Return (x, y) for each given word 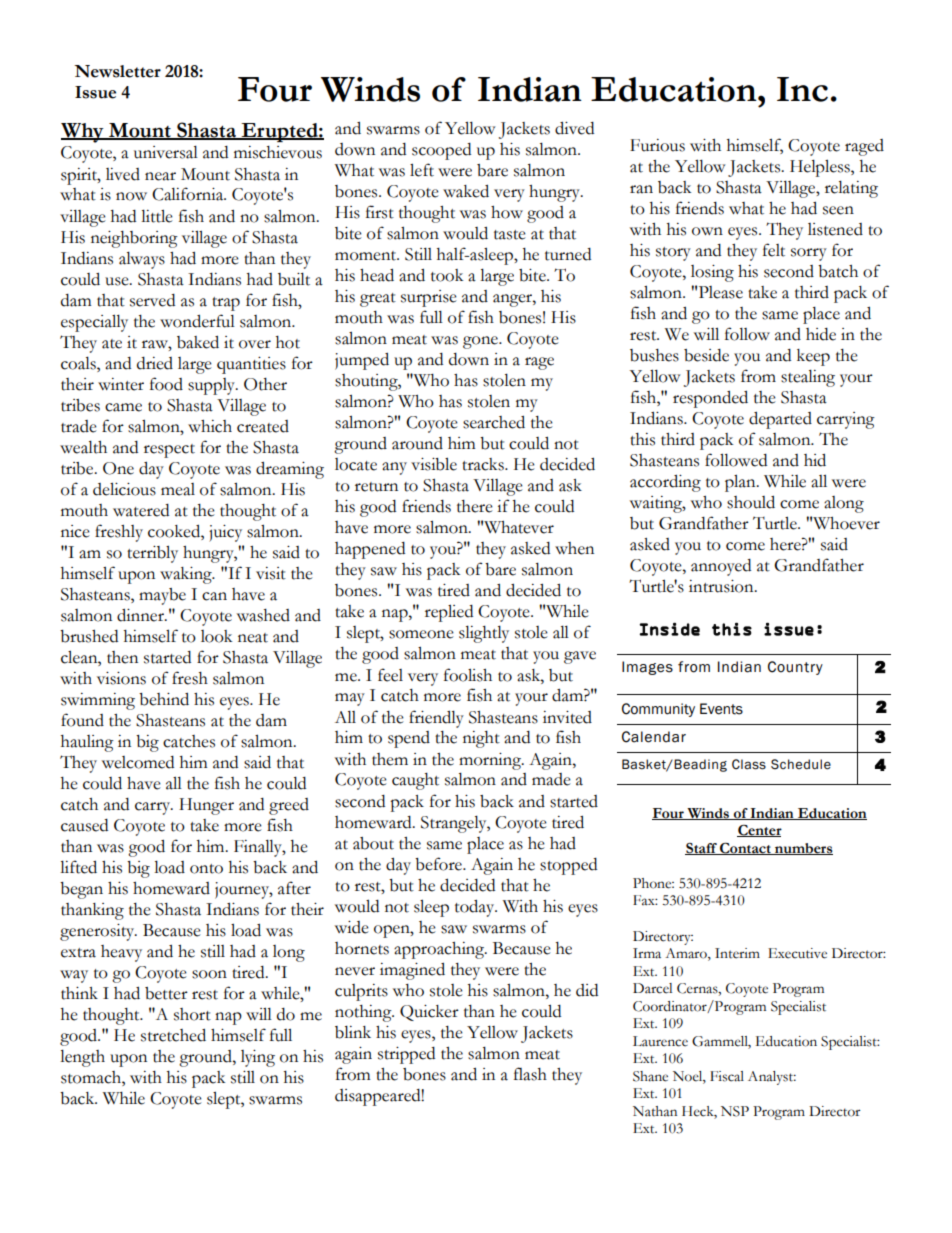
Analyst (772, 1078)
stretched (173, 1035)
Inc (802, 89)
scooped (441, 151)
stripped (406, 1055)
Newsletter (117, 71)
